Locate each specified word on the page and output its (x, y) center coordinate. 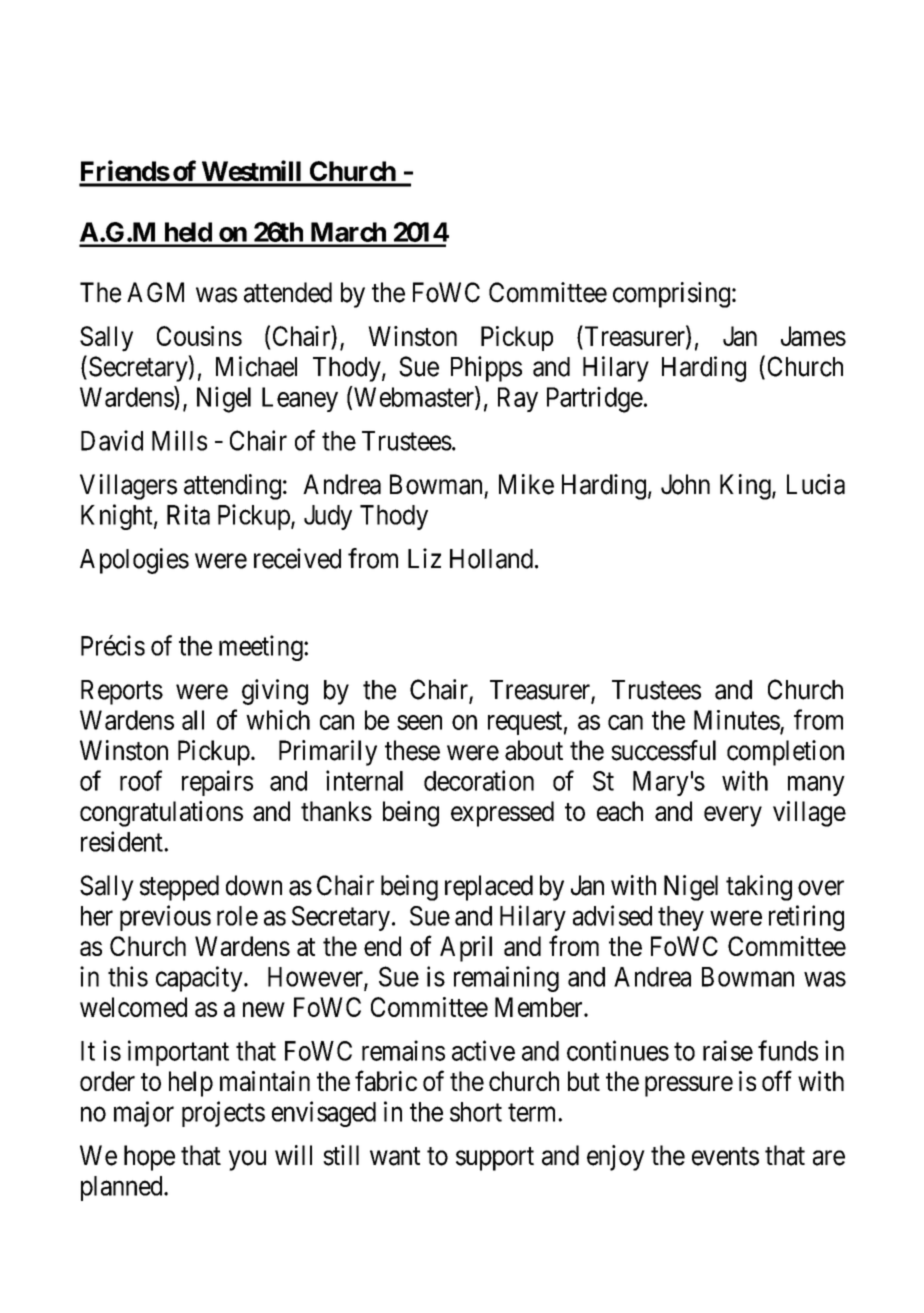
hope (149, 1158)
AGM (155, 292)
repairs (217, 783)
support (495, 1159)
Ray (518, 399)
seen (419, 722)
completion (785, 753)
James (813, 336)
